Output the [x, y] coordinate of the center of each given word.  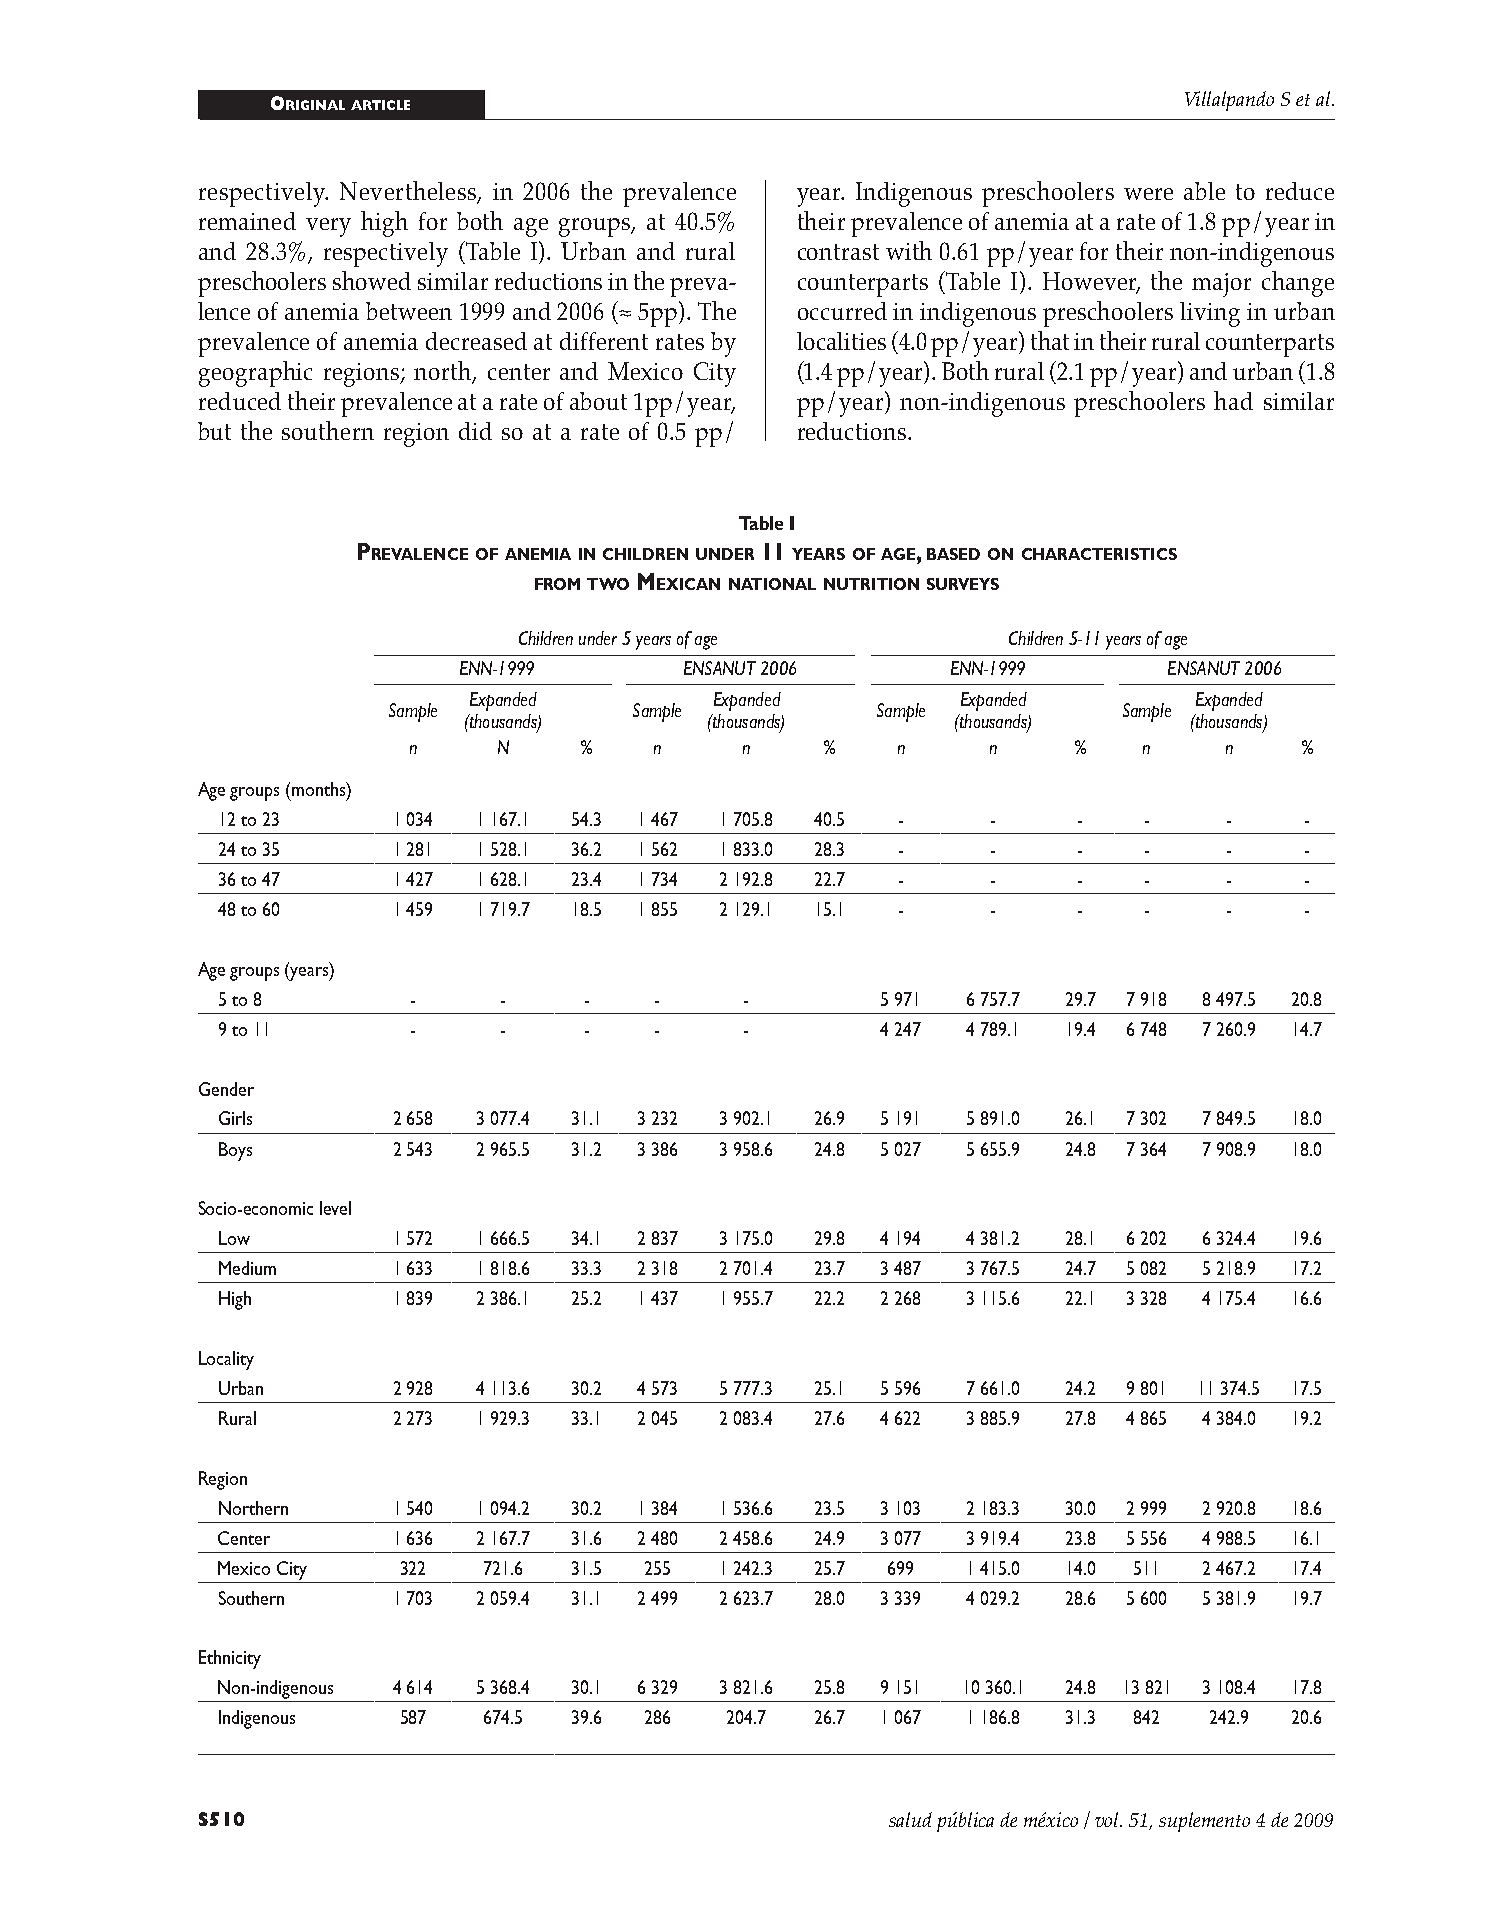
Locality [226, 1360]
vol [1108, 1819]
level [335, 1208]
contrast [838, 252]
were [1148, 194]
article [380, 105]
